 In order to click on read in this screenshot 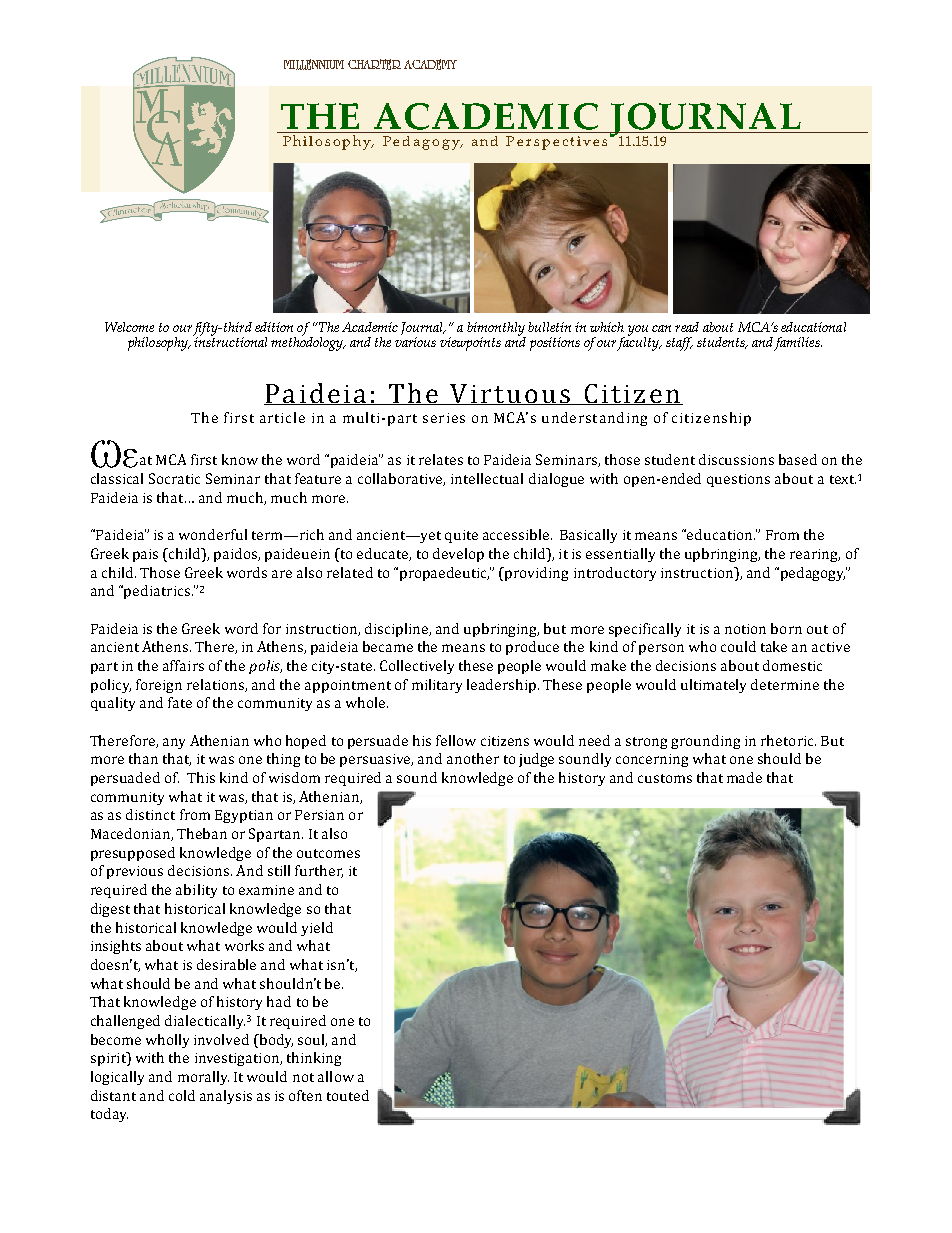, I will do `click(687, 327)`.
